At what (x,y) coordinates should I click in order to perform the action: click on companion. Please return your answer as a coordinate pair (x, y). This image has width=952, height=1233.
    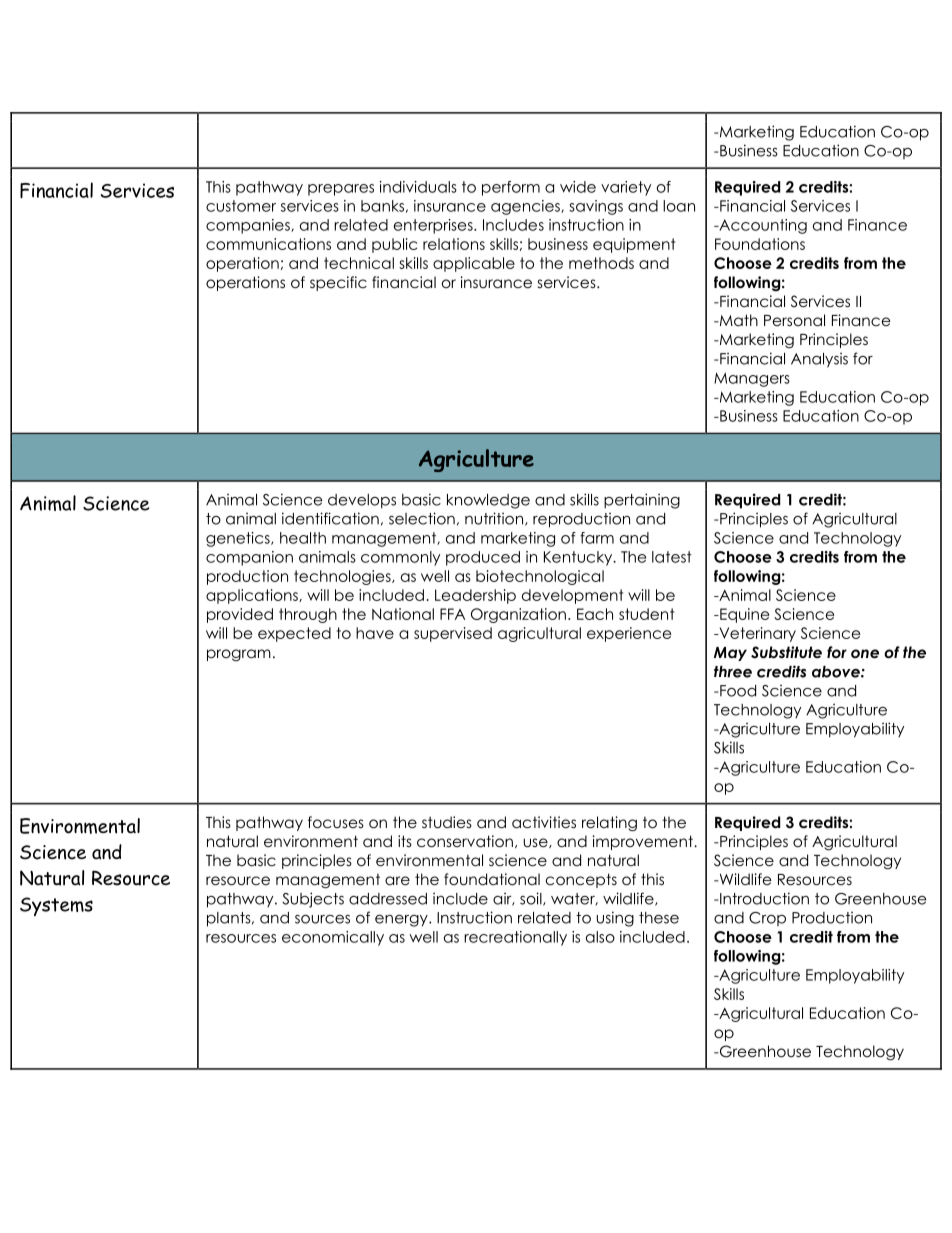
    Looking at the image, I should click on (249, 558).
